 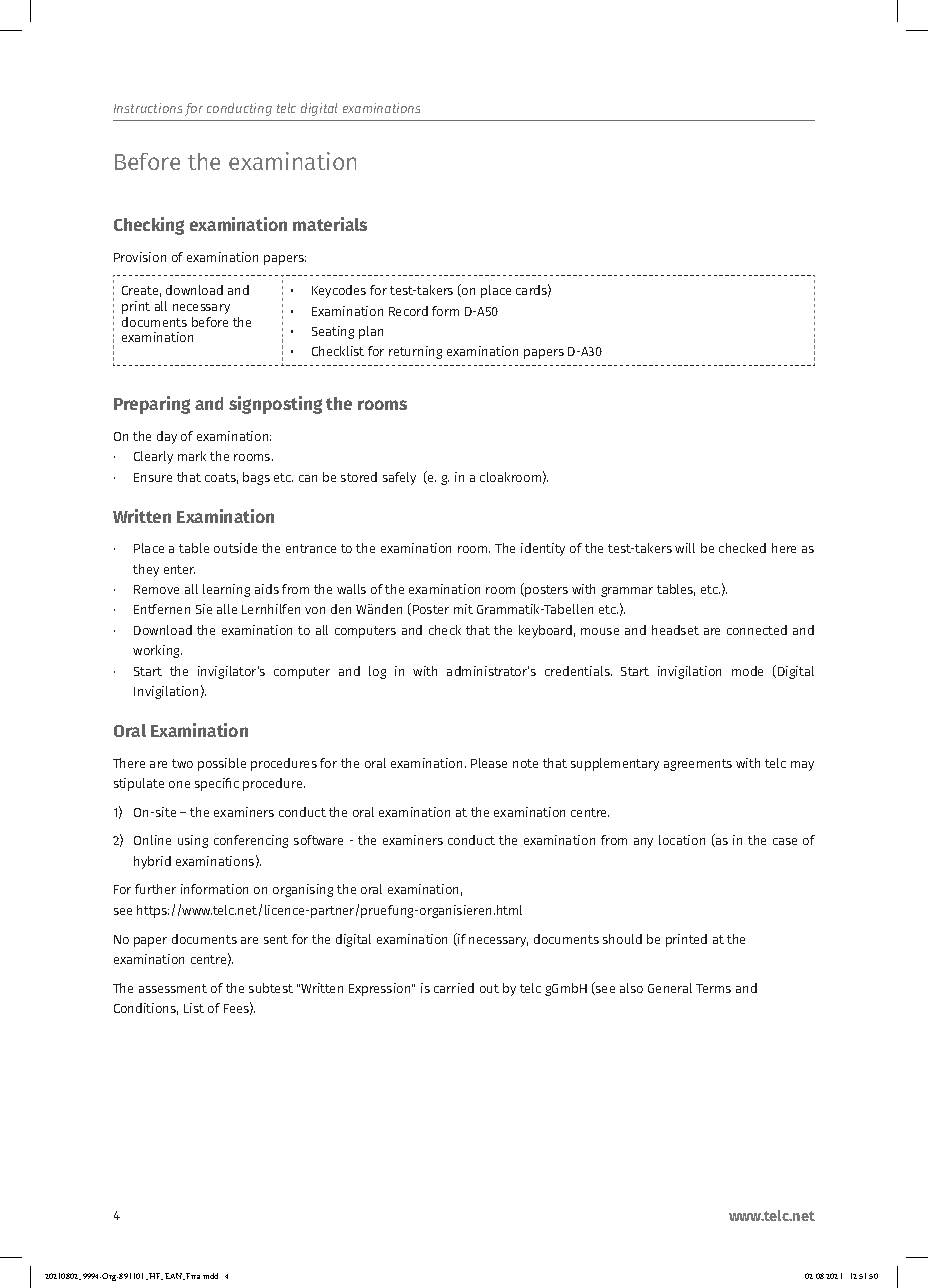 I want to click on Instructions, so click(x=148, y=108).
